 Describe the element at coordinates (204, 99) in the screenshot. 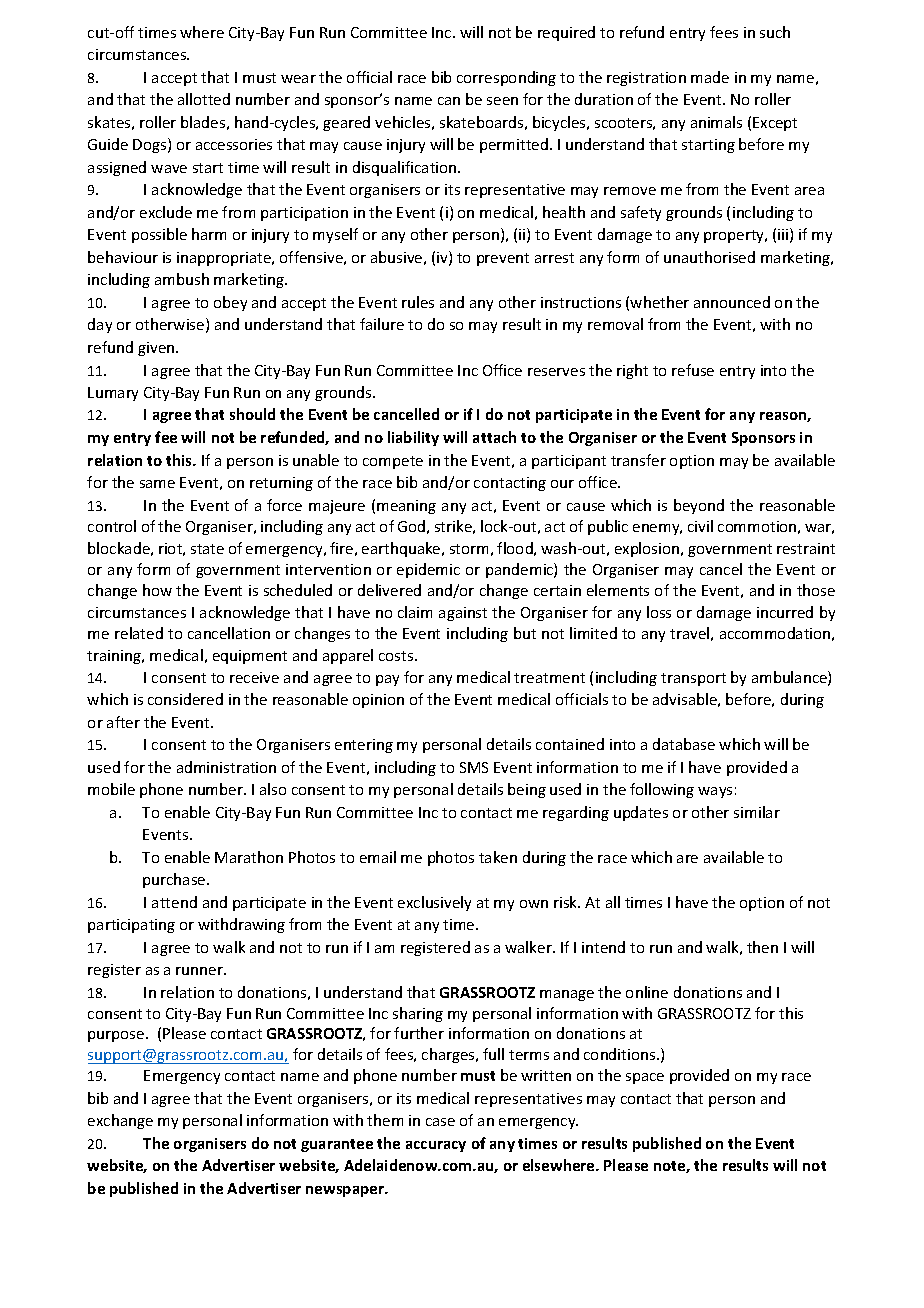

I see `allotted` at that location.
